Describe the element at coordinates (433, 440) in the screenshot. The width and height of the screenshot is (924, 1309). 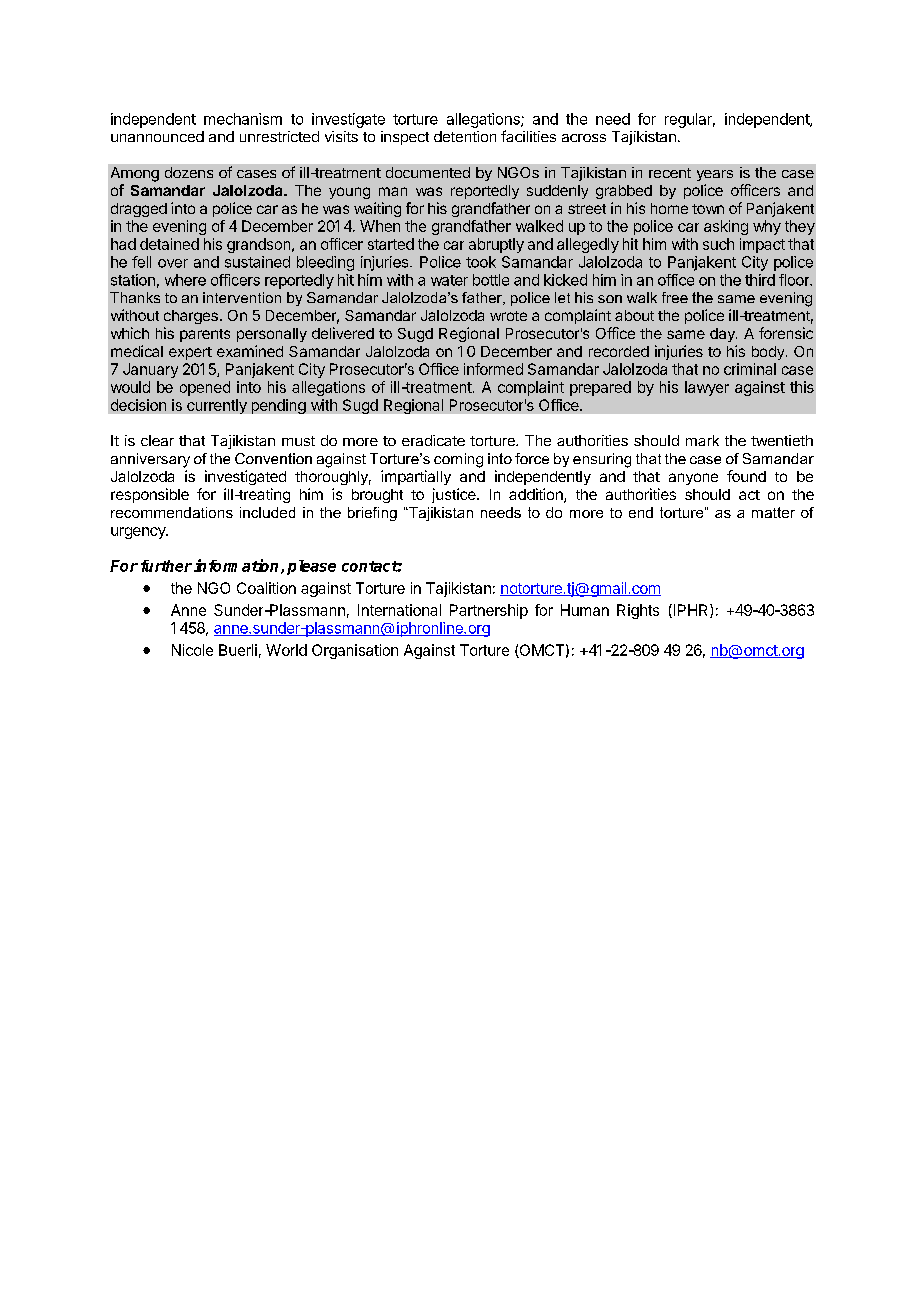
I see `eradicate` at that location.
